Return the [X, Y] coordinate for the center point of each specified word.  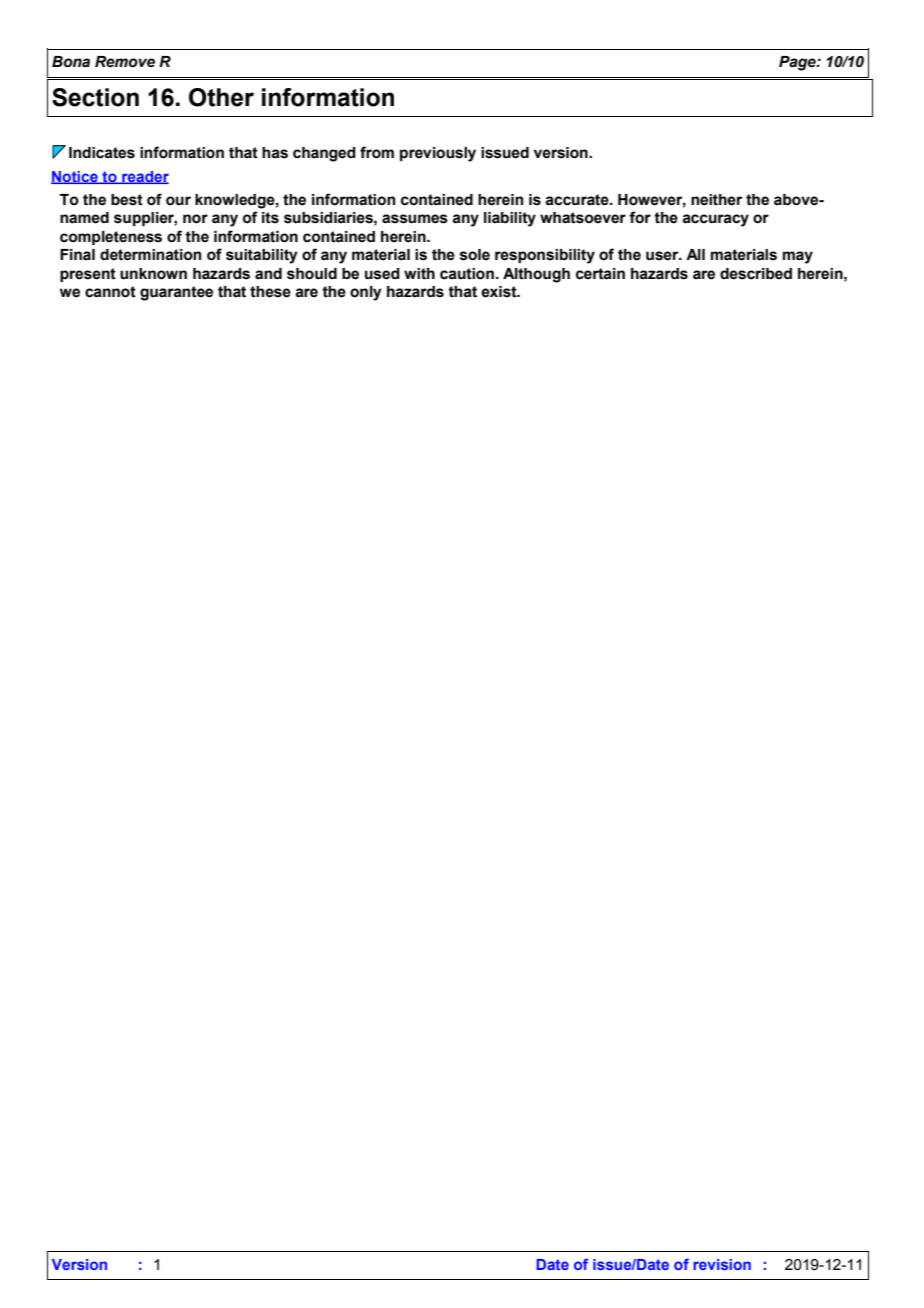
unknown [153, 274]
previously [438, 154]
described [756, 274]
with [419, 274]
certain [600, 274]
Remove [125, 62]
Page [798, 63]
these [270, 292]
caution [467, 274]
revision [722, 1264]
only [366, 293]
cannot [110, 292]
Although [536, 275]
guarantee [176, 293]
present [88, 275]
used [382, 274]
